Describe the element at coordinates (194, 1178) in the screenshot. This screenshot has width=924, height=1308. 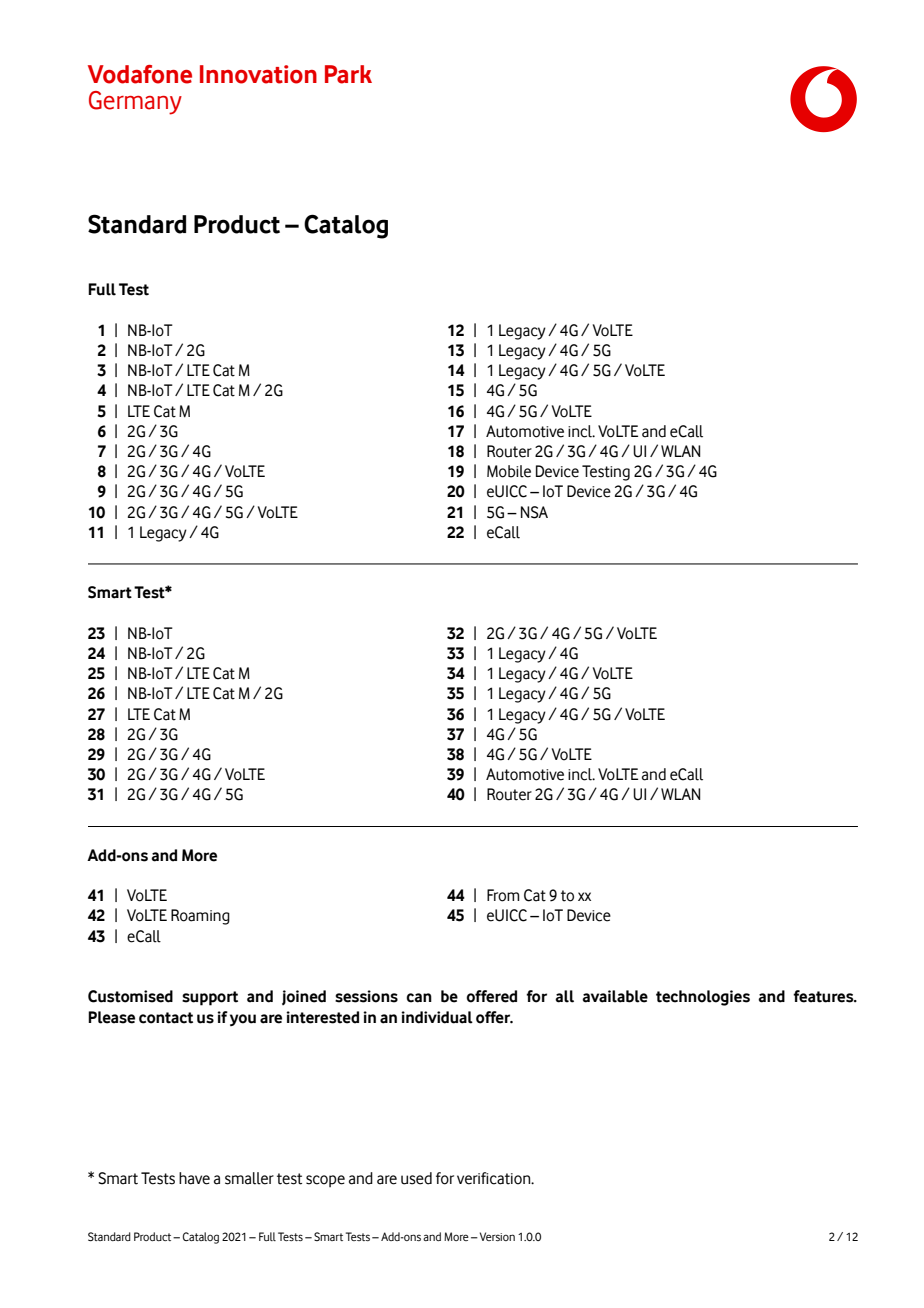
I see `have` at that location.
